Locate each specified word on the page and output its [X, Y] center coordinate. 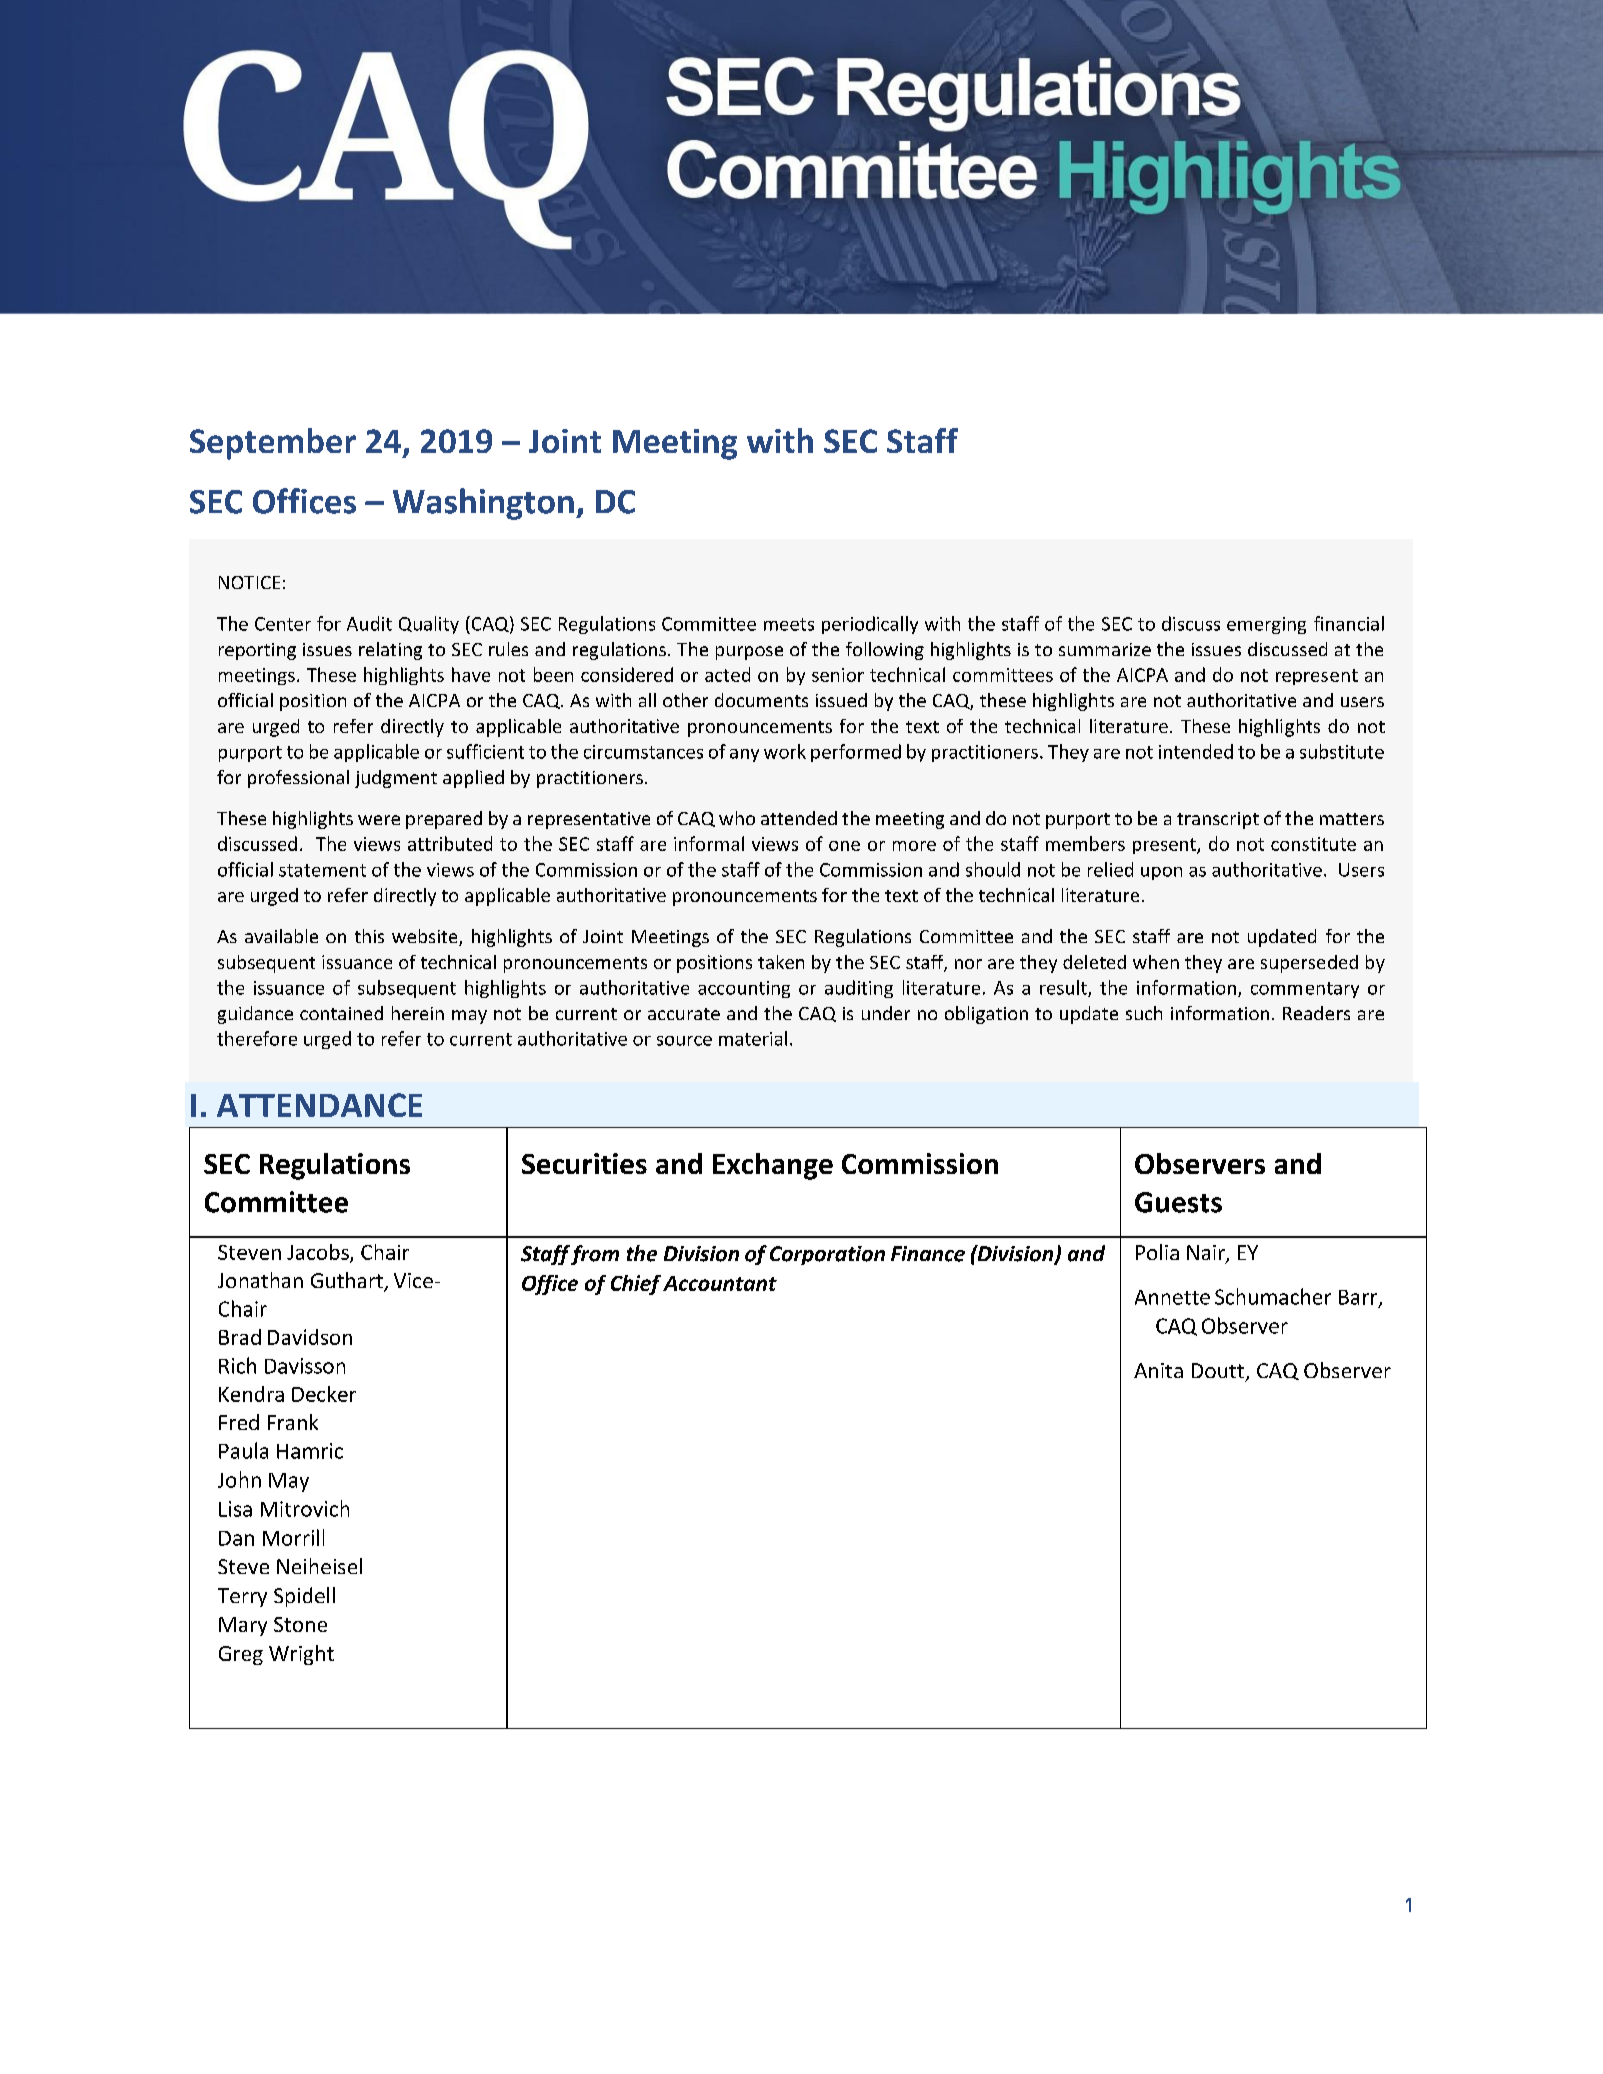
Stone [300, 1624]
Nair [1207, 1254]
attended [799, 818]
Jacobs [319, 1253]
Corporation [827, 1255]
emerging [1266, 625]
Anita [1158, 1370]
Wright [301, 1655]
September [273, 444]
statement [322, 870]
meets [789, 624]
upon [1161, 873]
